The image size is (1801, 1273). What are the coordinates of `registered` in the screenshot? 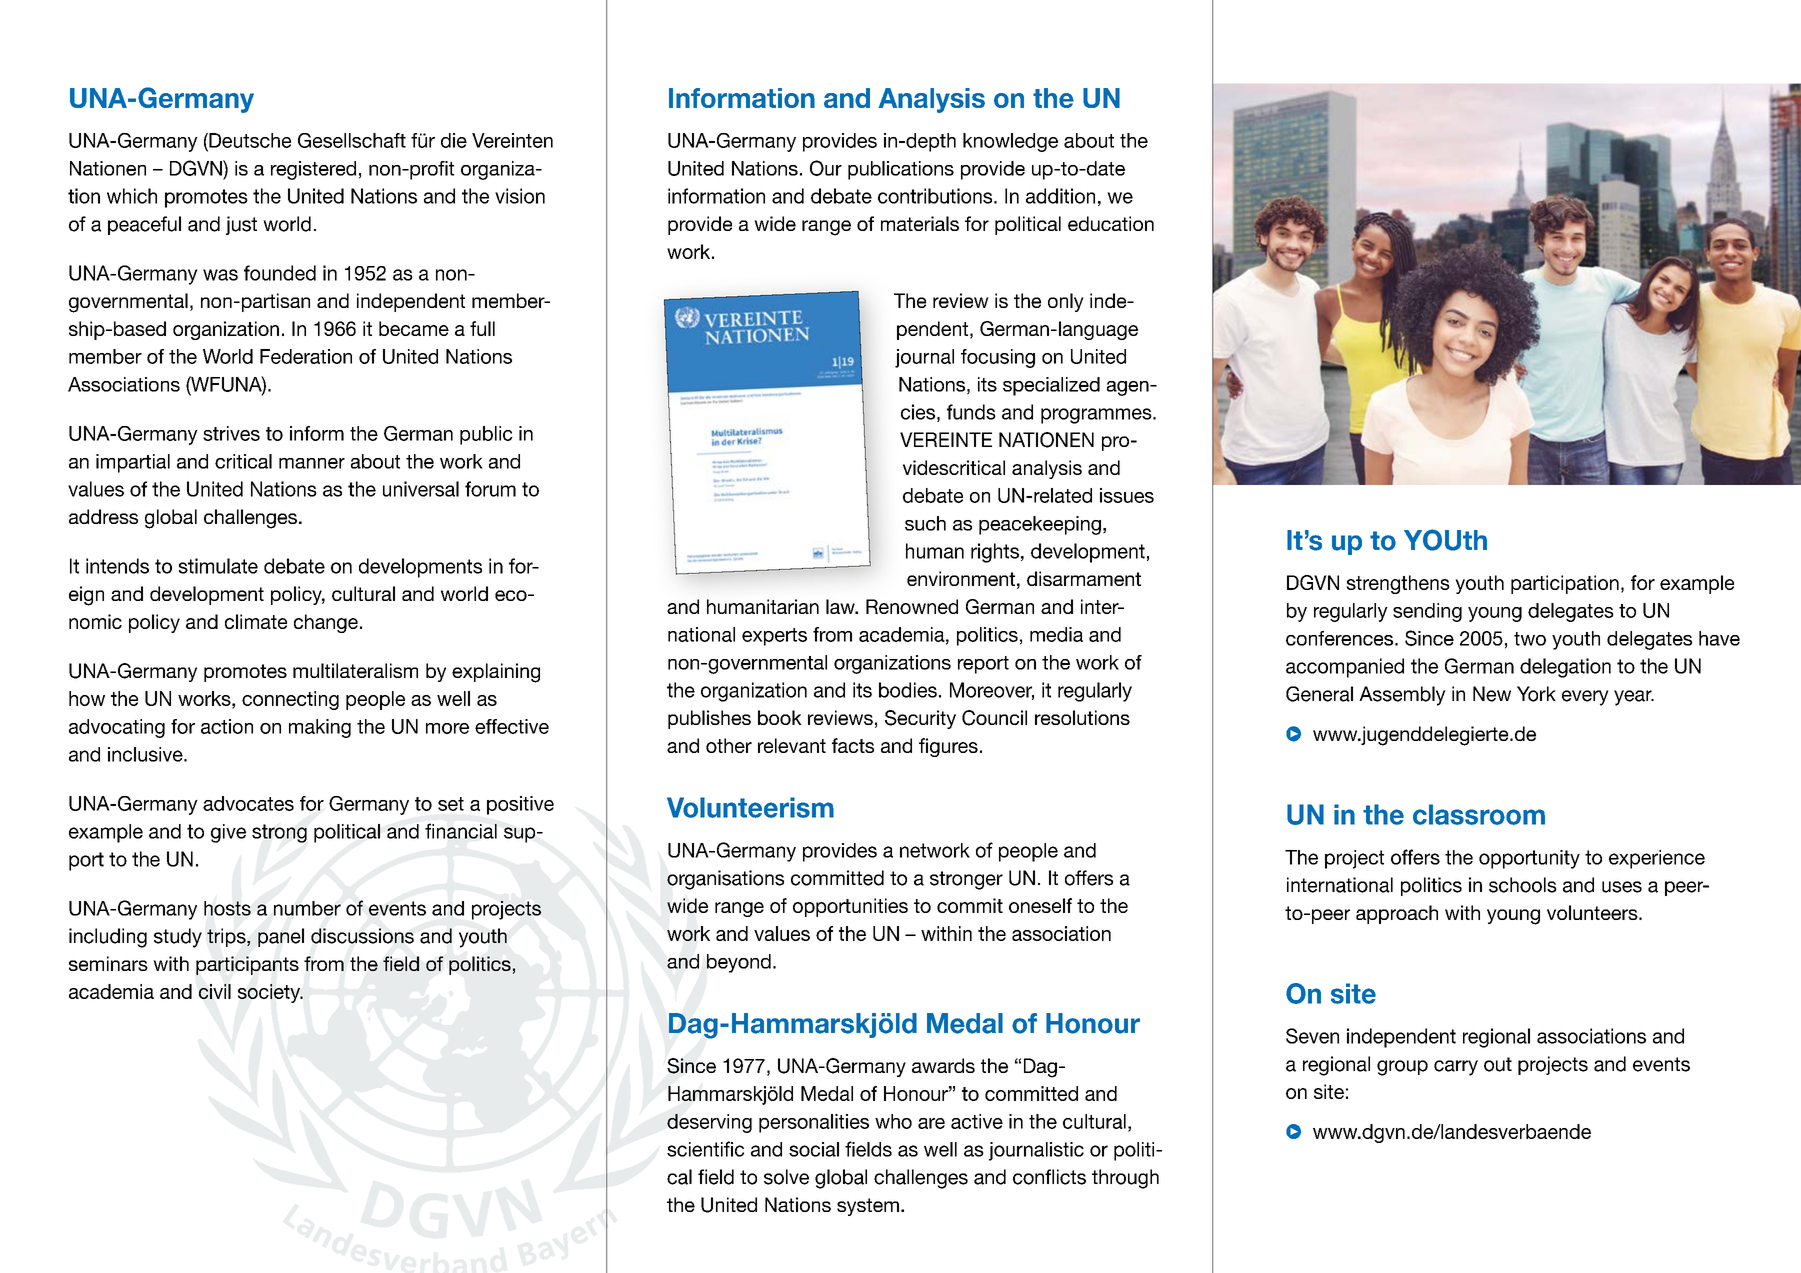 It's located at (313, 170).
